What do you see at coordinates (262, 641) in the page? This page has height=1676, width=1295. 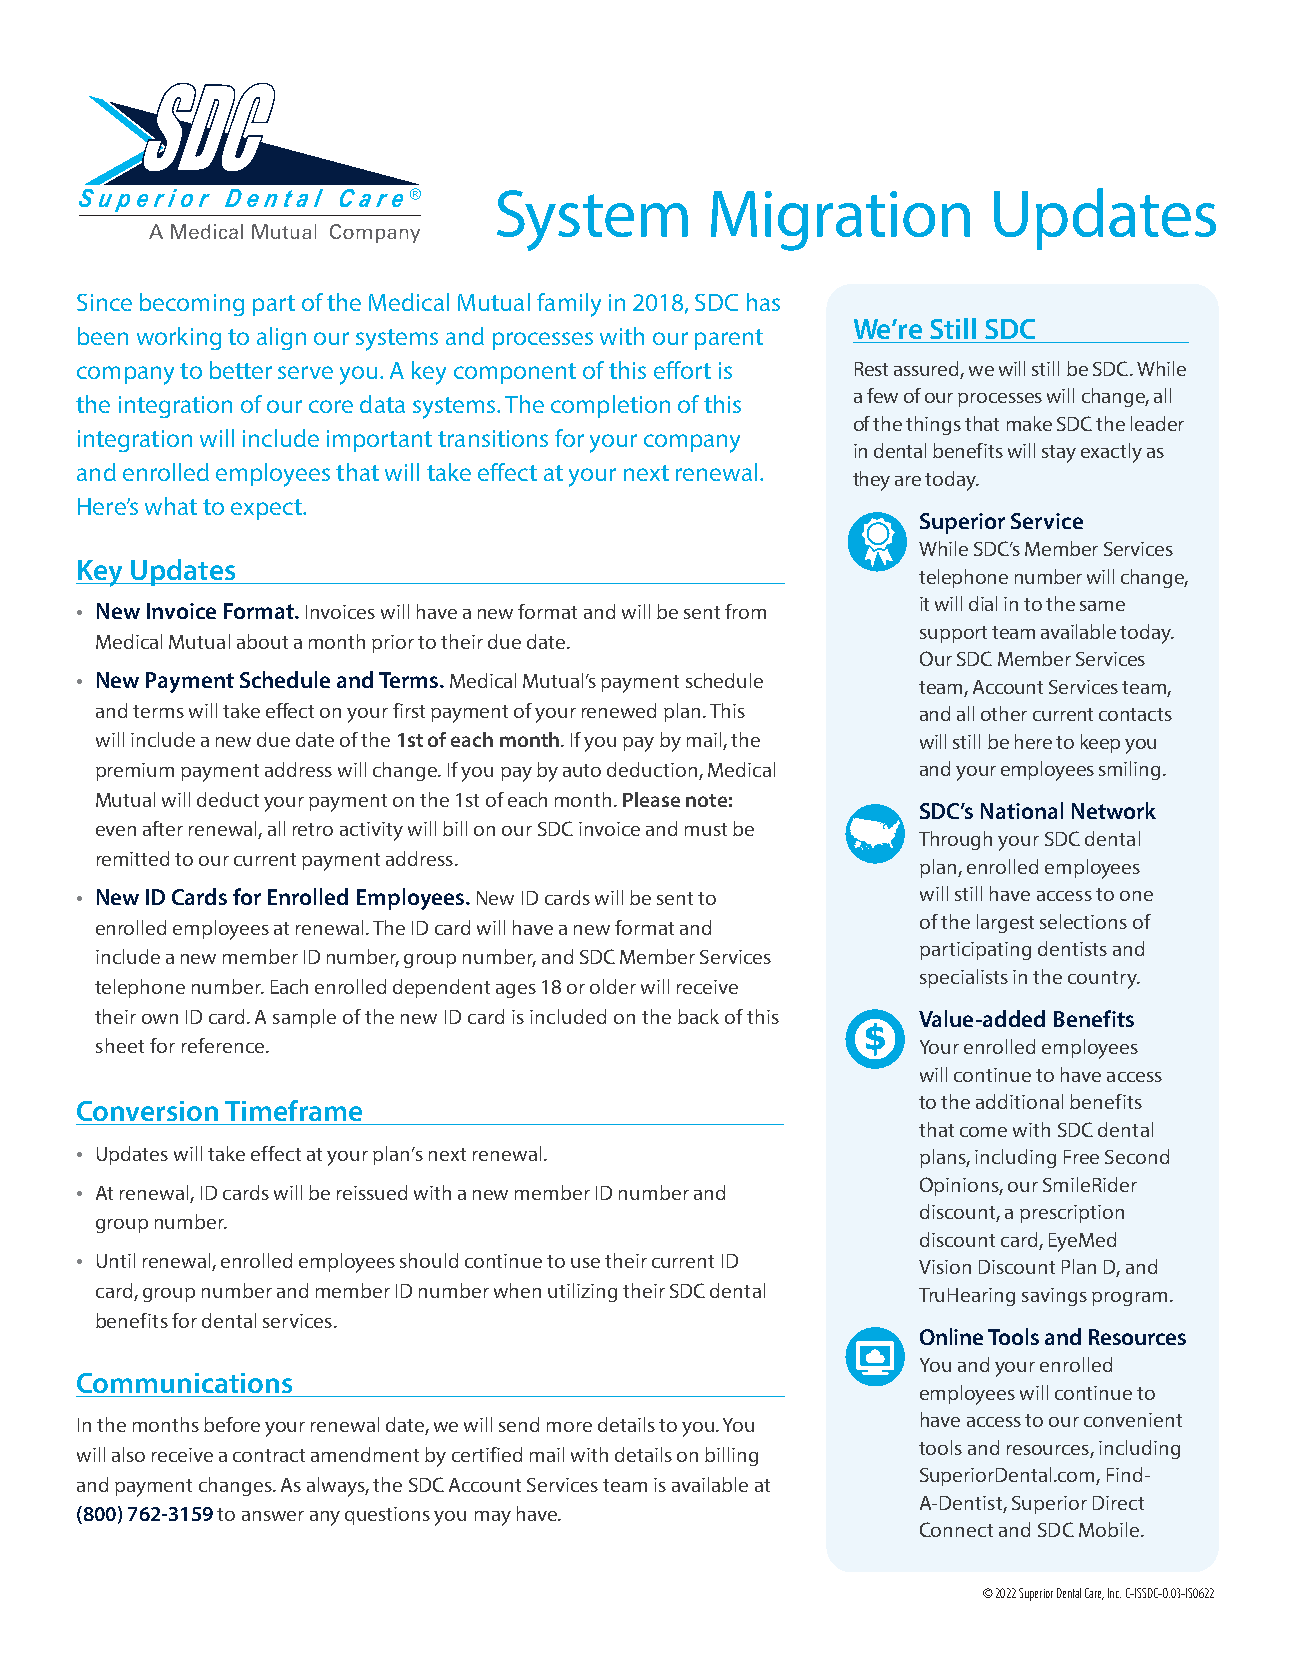 I see `about` at bounding box center [262, 641].
